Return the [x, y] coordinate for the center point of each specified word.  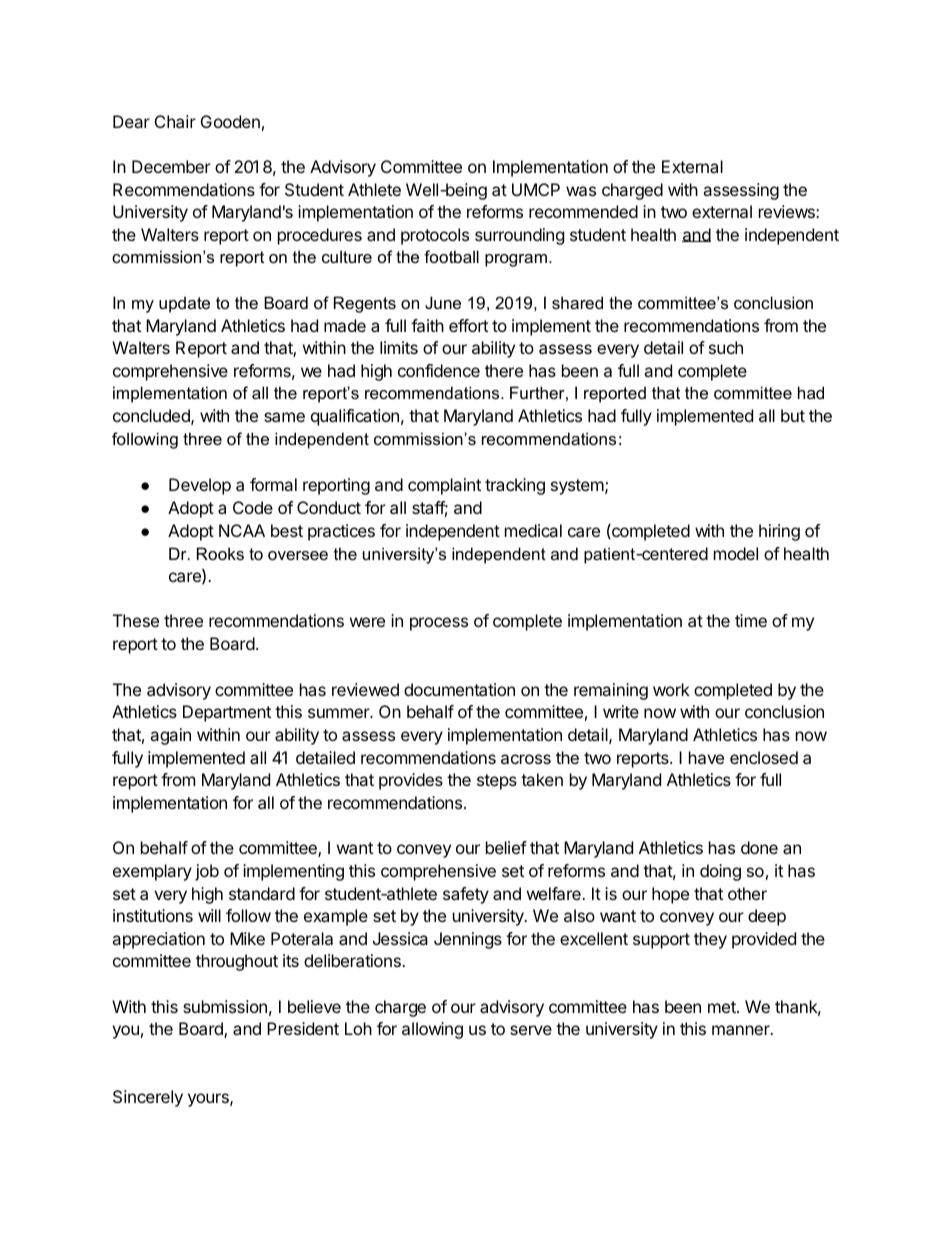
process [439, 624]
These [136, 620]
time [751, 620]
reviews [788, 211]
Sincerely [148, 1098]
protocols [435, 236]
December [171, 166]
